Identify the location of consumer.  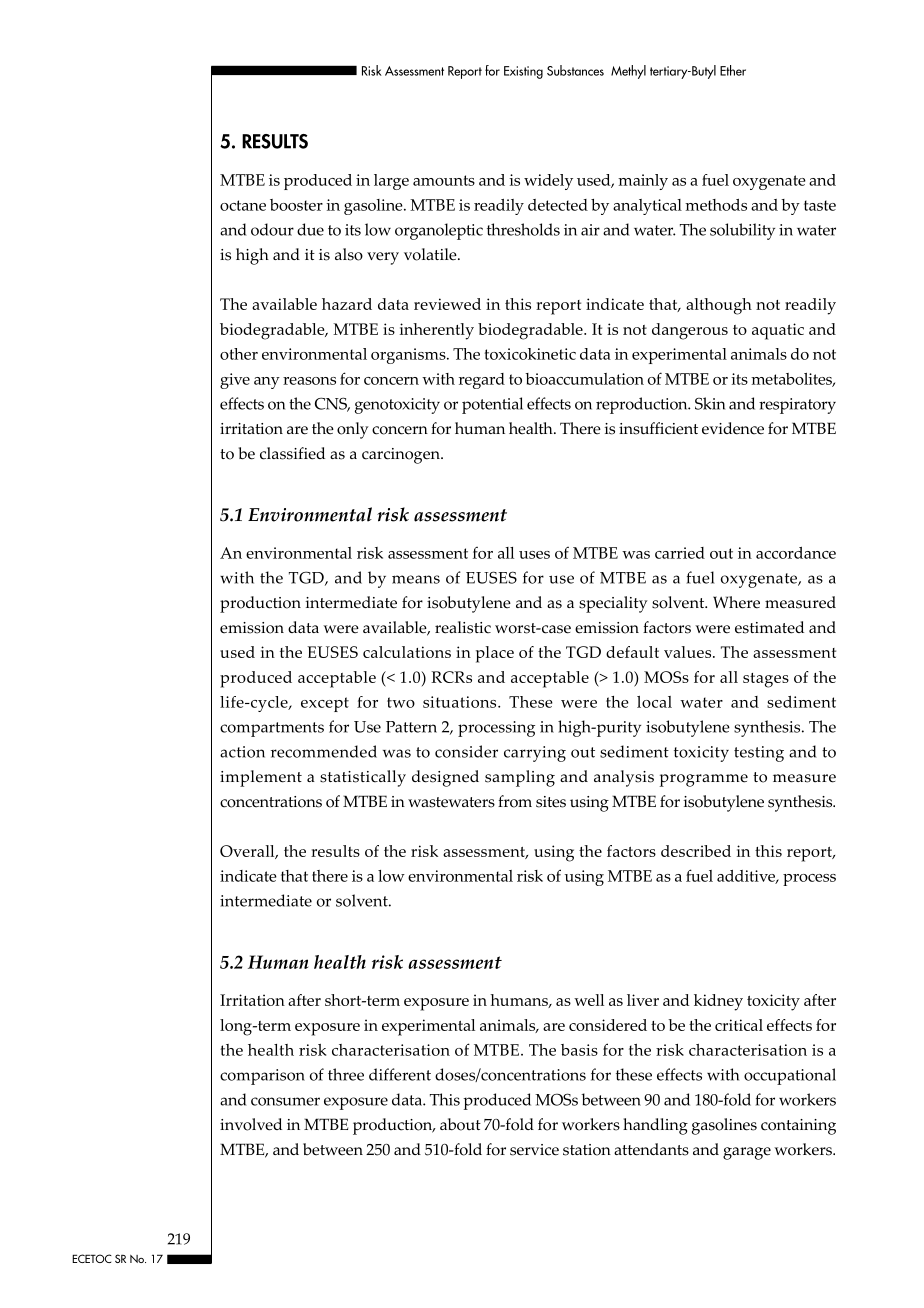
(285, 1101).
